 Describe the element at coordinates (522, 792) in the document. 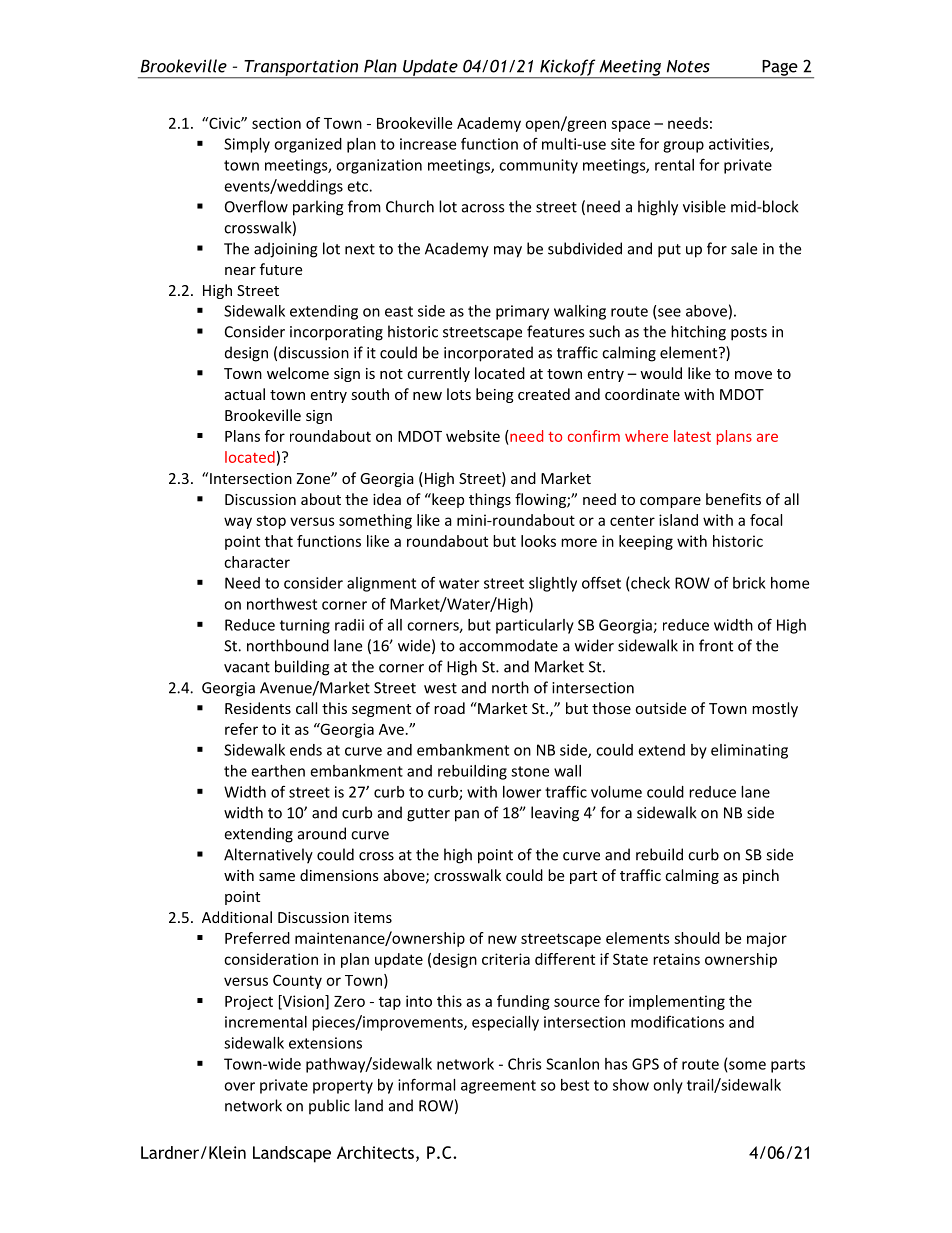

I see `lower` at that location.
